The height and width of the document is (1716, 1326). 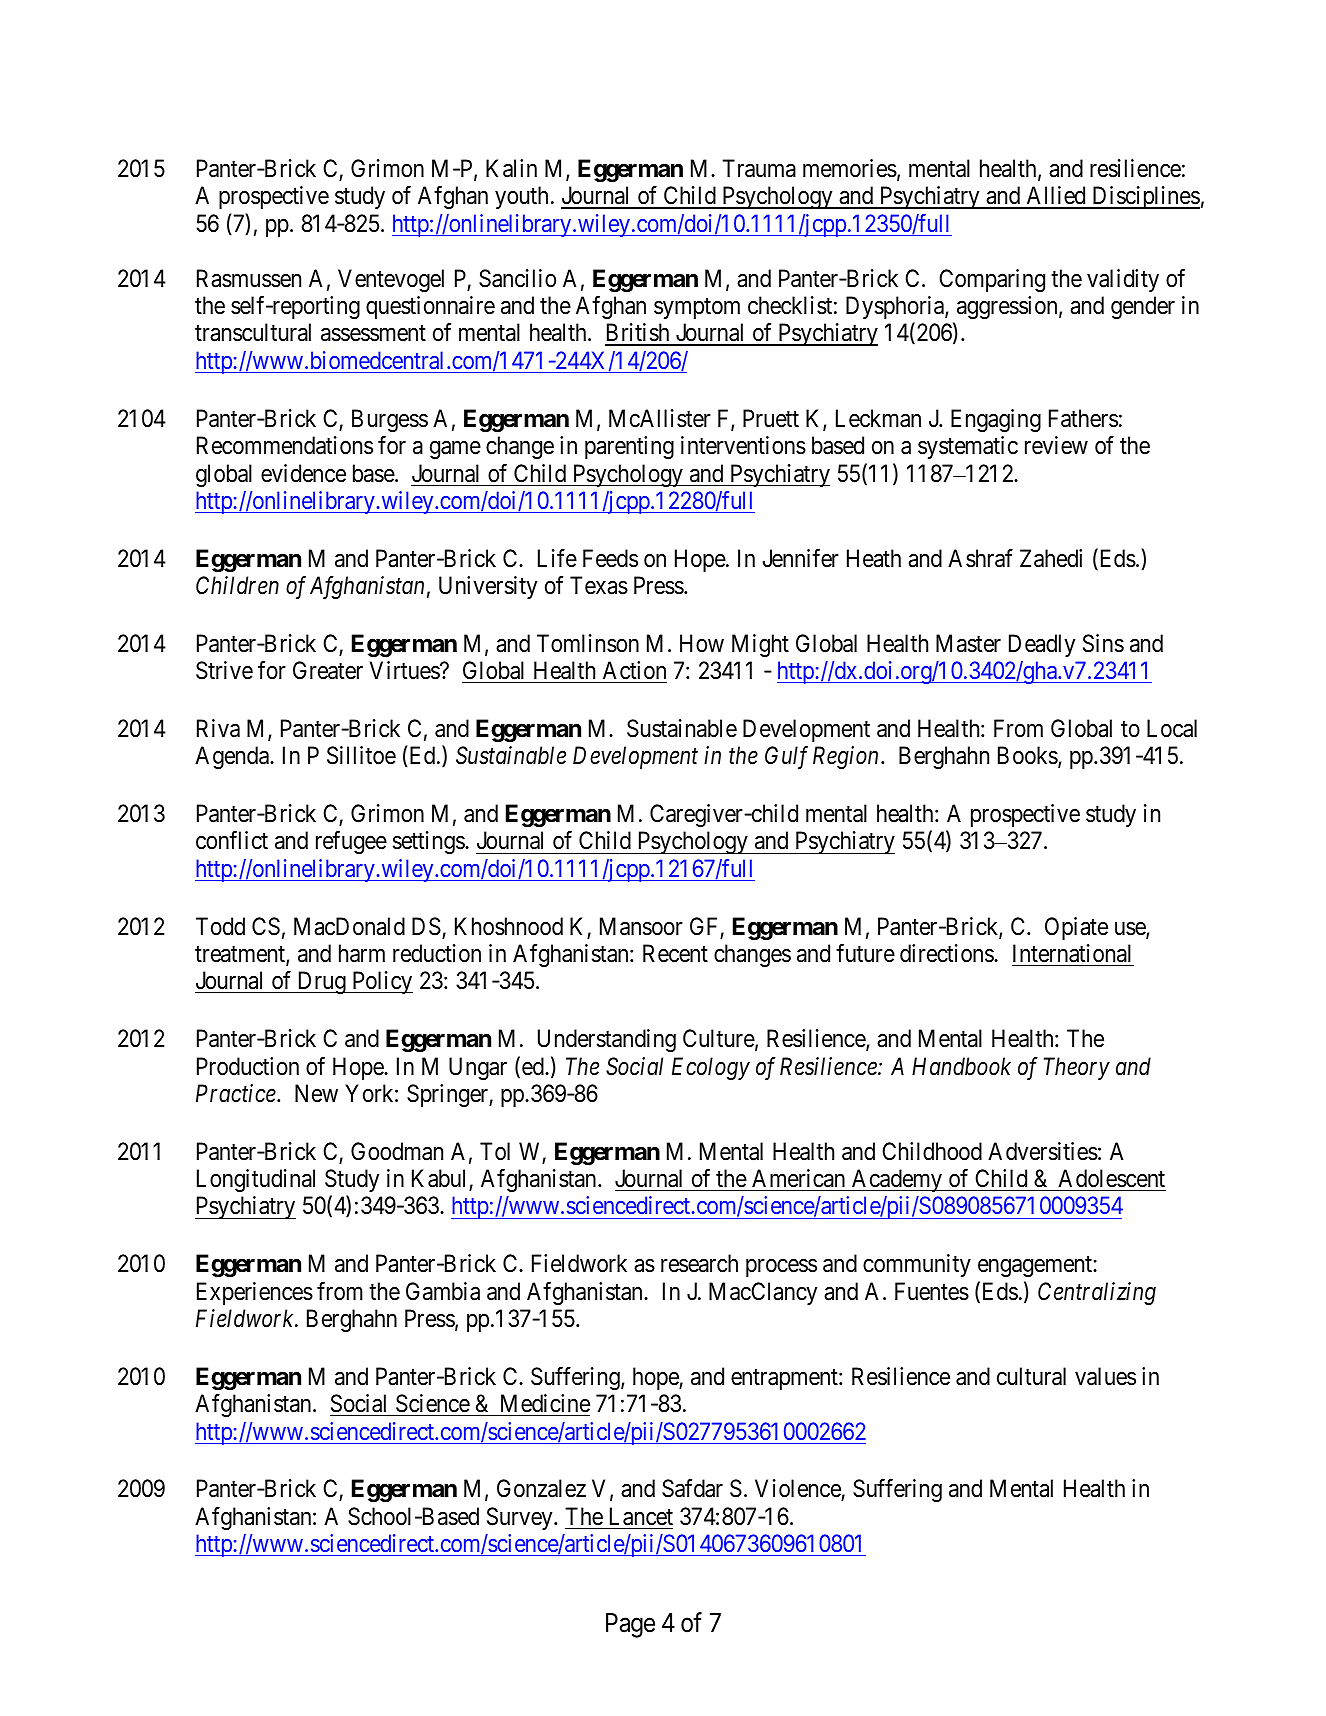 What do you see at coordinates (1056, 197) in the document?
I see `Allied` at bounding box center [1056, 197].
